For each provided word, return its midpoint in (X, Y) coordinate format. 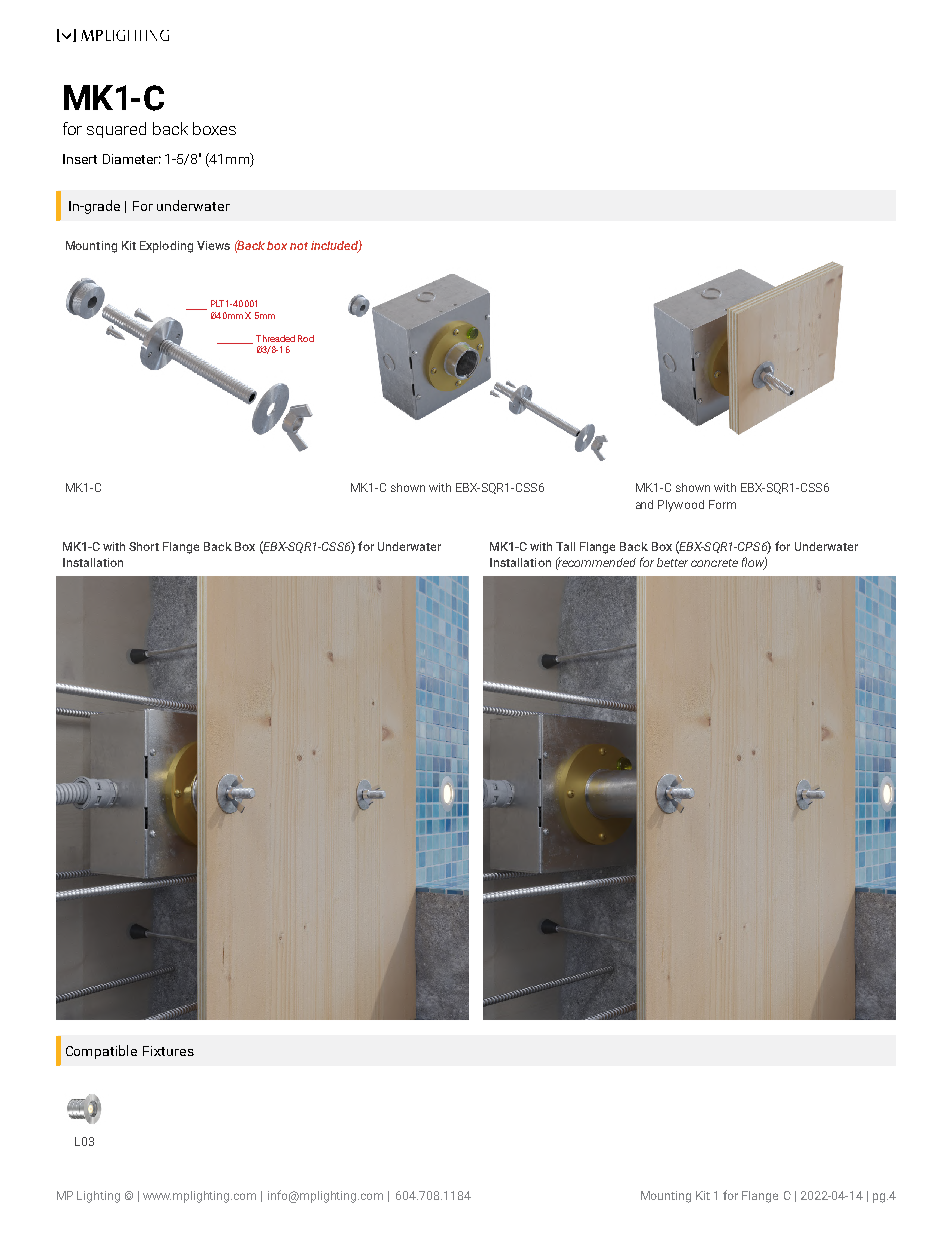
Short (144, 546)
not (299, 246)
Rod (306, 338)
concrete (714, 563)
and (644, 504)
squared (116, 130)
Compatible (101, 1052)
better (672, 562)
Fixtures (168, 1051)
